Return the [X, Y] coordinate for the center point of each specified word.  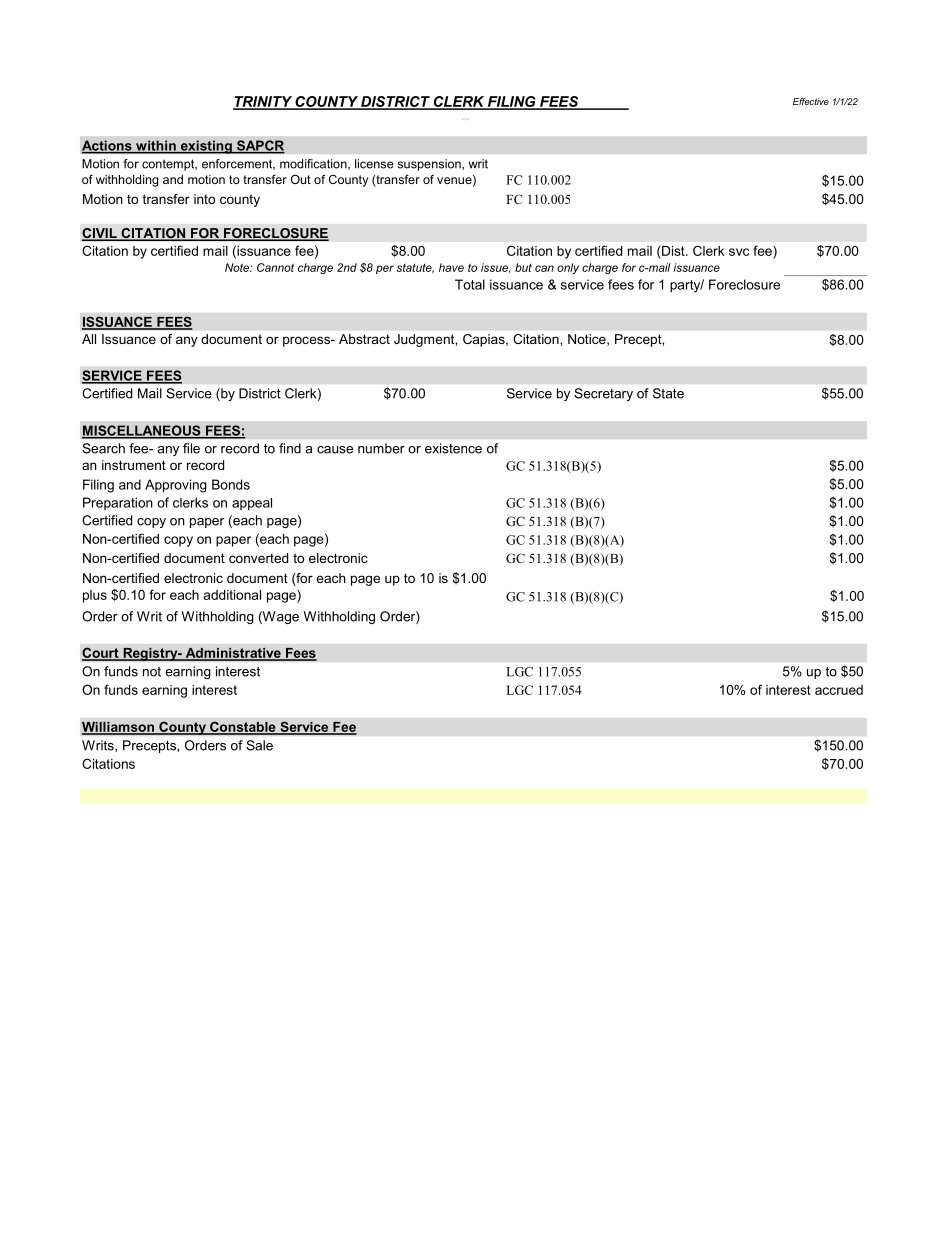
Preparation [118, 503]
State [668, 393]
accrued [839, 690]
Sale [259, 745]
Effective [811, 101]
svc [739, 252]
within [156, 146]
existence [453, 448]
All [89, 339]
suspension [430, 165]
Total [470, 284]
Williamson [119, 728]
